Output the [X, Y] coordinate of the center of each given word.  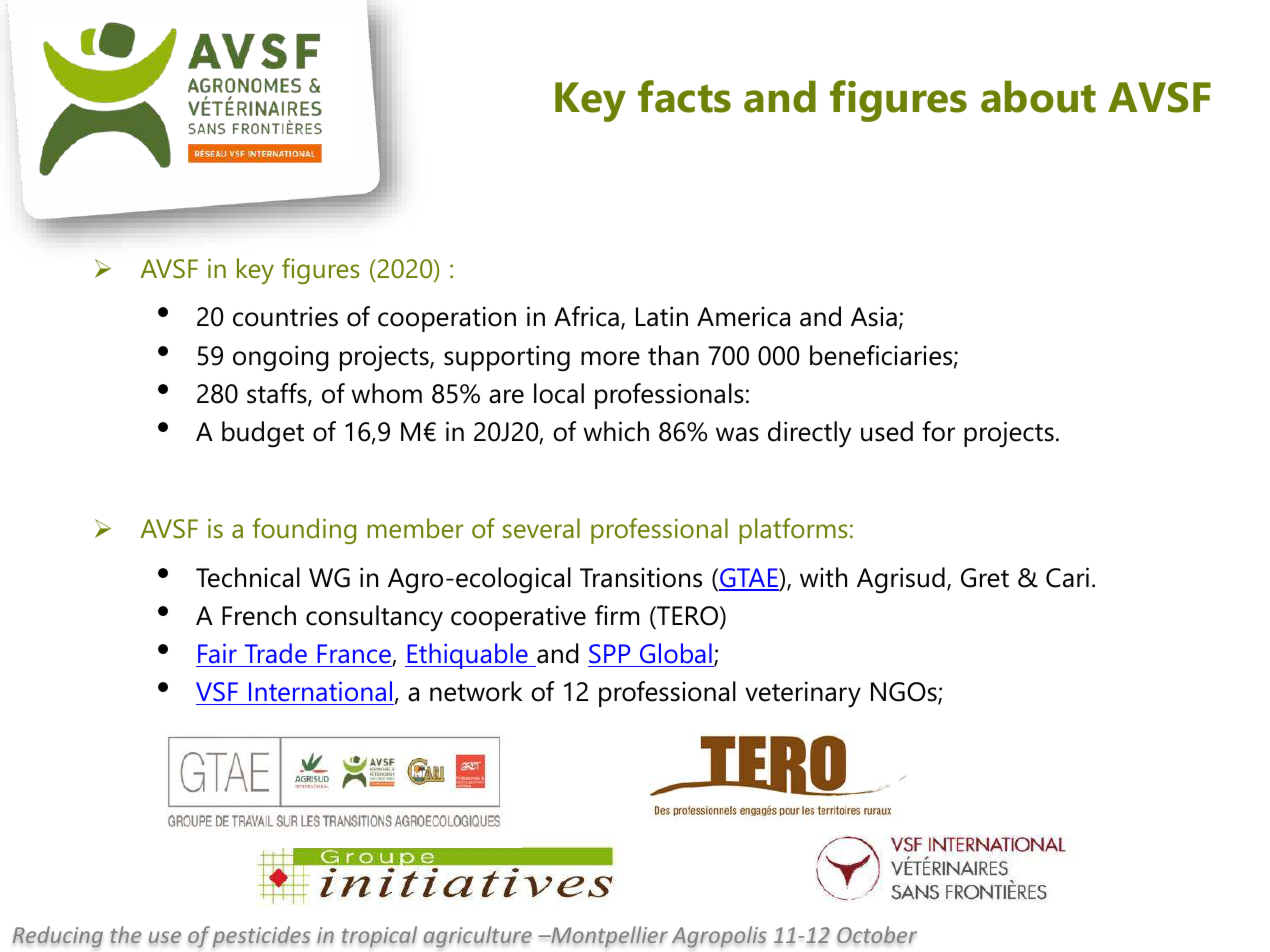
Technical [248, 577]
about [1038, 96]
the [126, 935]
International [320, 691]
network [476, 691]
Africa [586, 316]
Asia [874, 316]
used [887, 431]
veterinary [803, 694]
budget [263, 434]
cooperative [518, 618]
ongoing [281, 358]
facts [684, 96]
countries [285, 316]
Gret [985, 578]
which [616, 431]
